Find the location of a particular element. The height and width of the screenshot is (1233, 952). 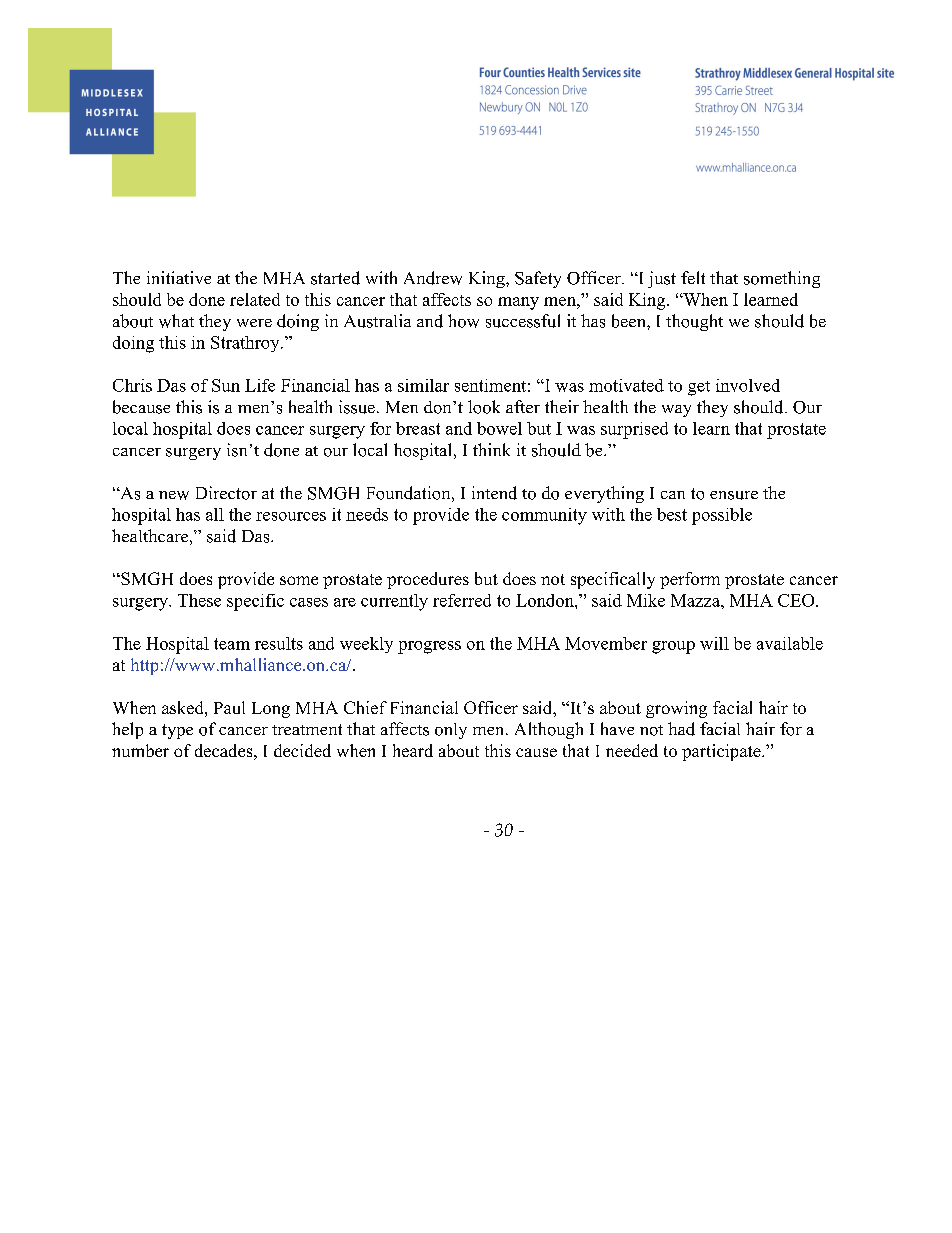

new is located at coordinates (174, 495).
